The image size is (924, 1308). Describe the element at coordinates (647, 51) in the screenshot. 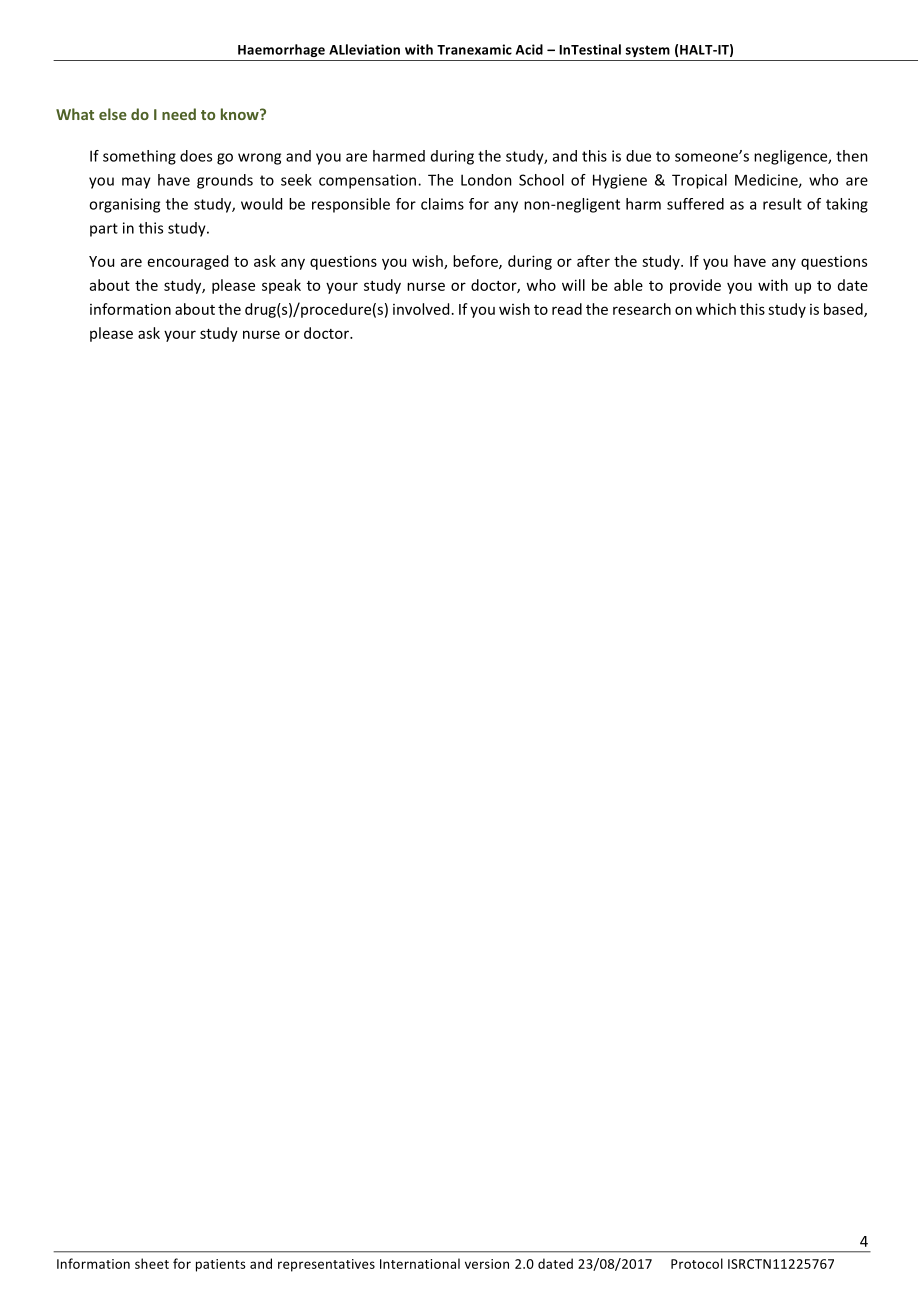

I see `system` at that location.
